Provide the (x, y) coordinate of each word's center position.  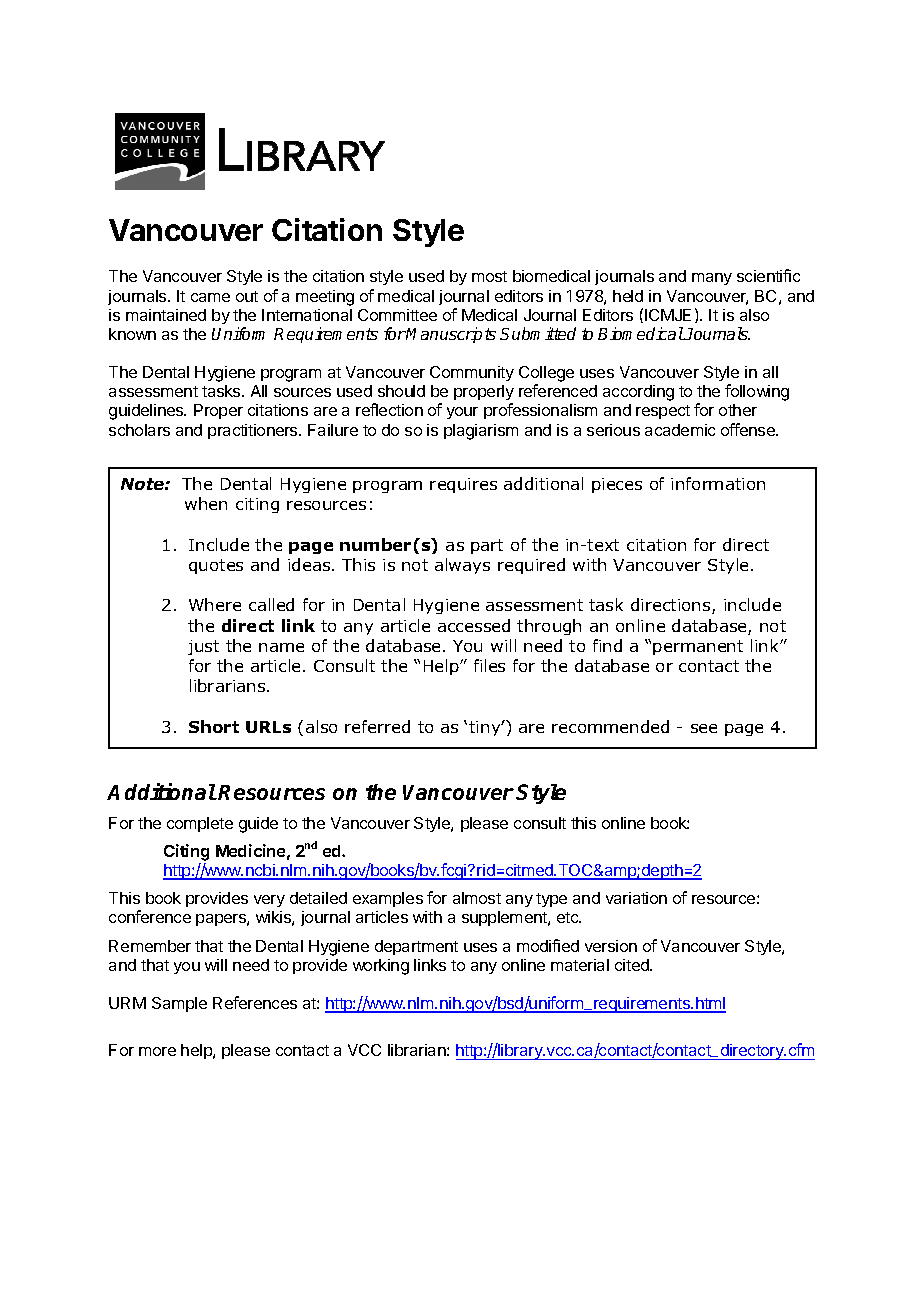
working (381, 967)
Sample (179, 1004)
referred (377, 726)
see (704, 728)
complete (200, 824)
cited (633, 965)
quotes (216, 566)
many (712, 279)
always (462, 566)
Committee (397, 315)
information (718, 483)
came (210, 297)
